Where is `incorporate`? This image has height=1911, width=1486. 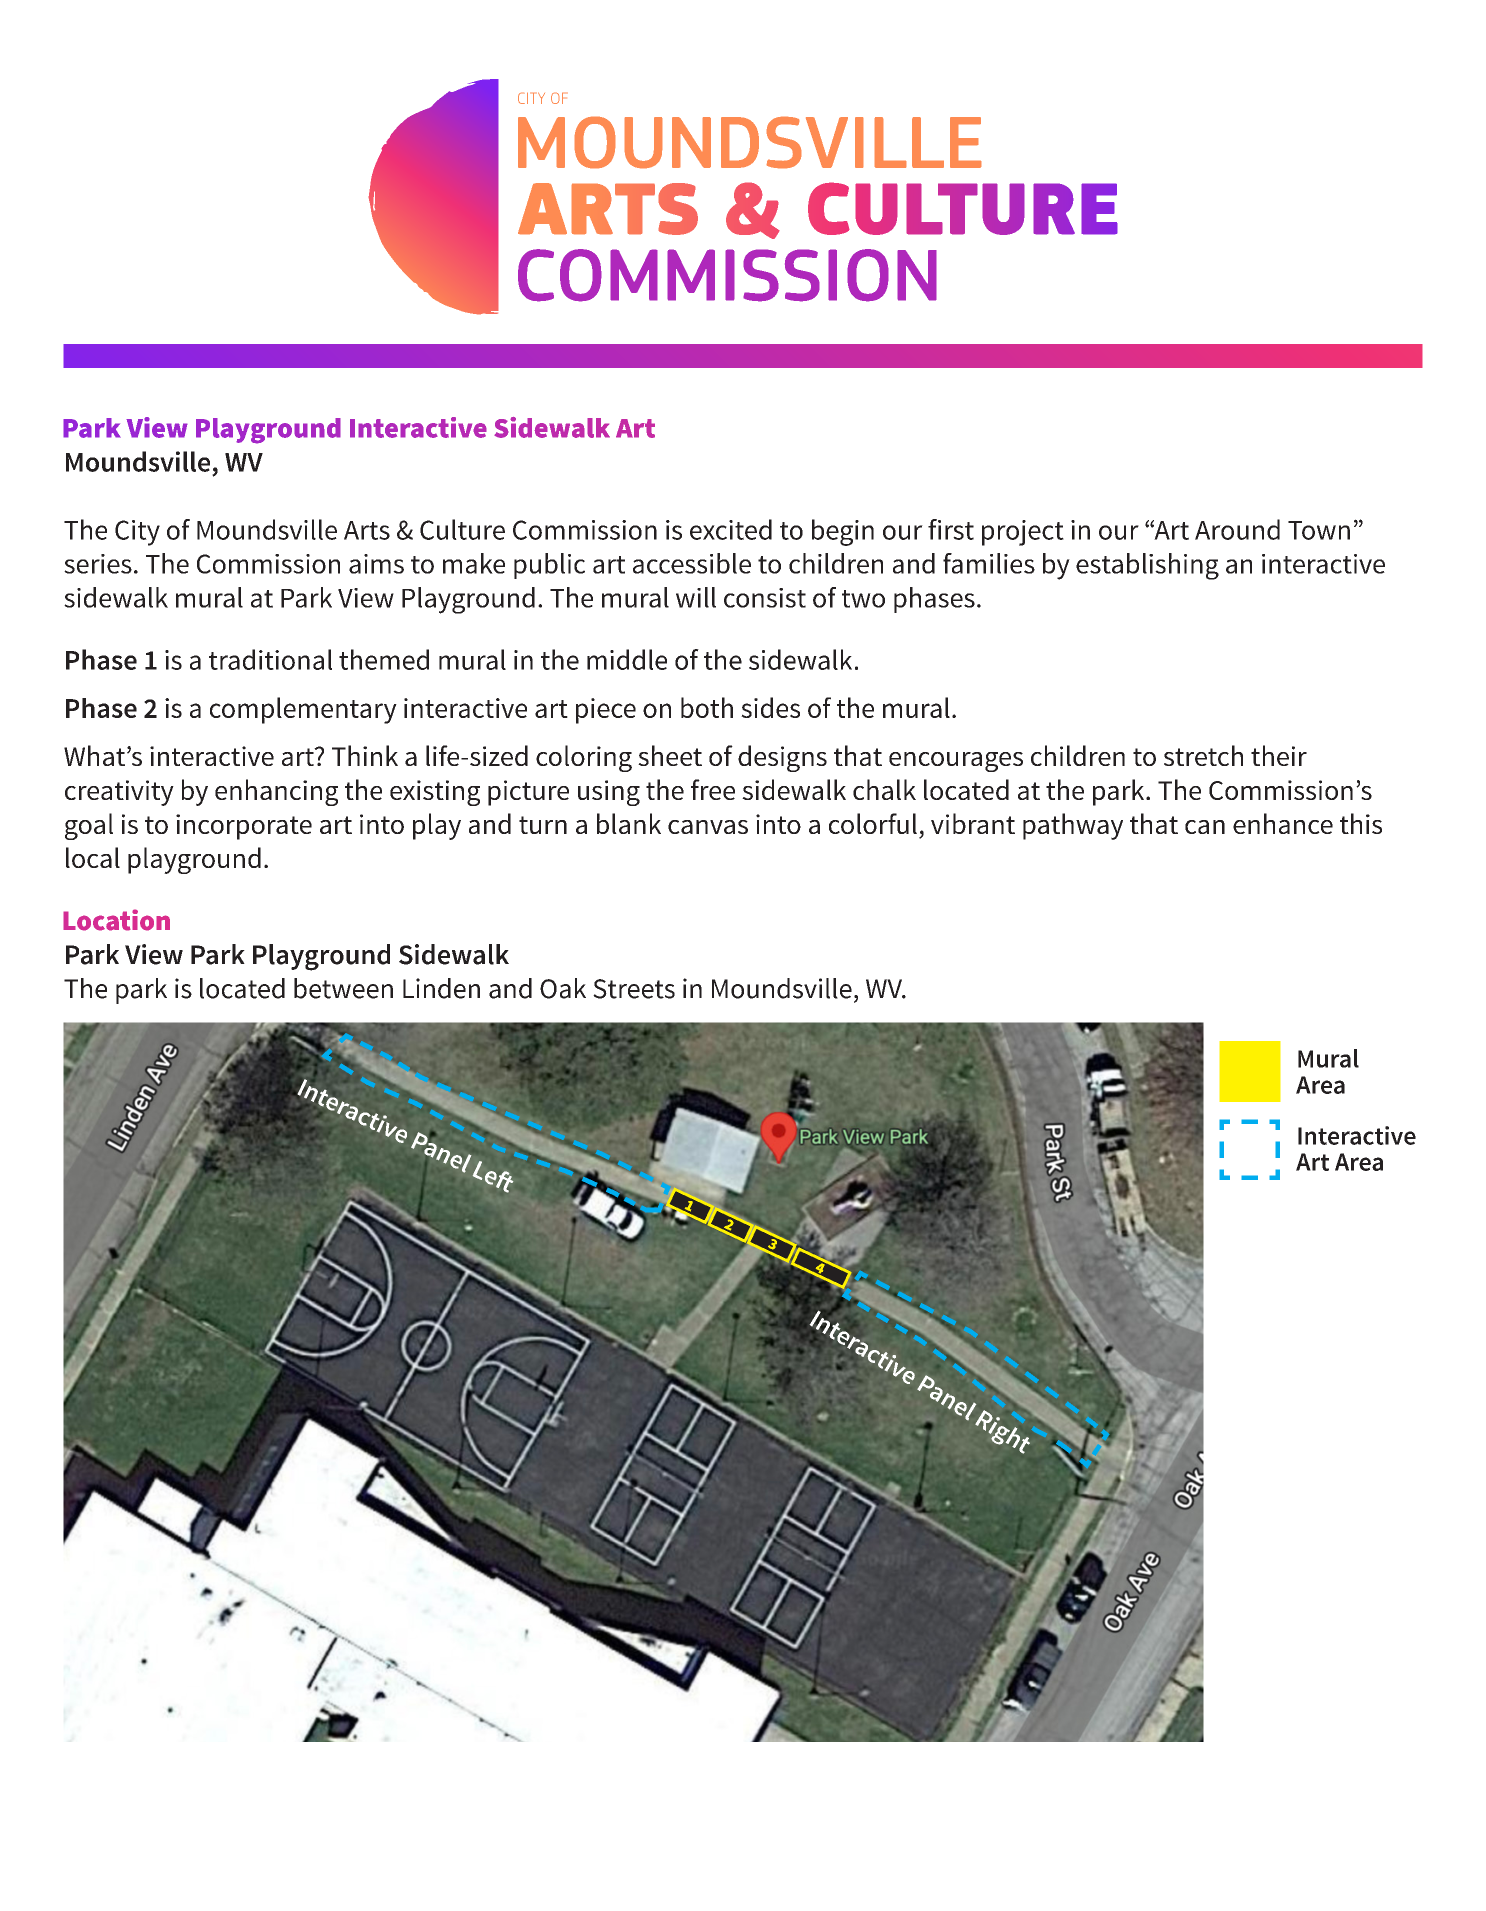
incorporate is located at coordinates (244, 827).
